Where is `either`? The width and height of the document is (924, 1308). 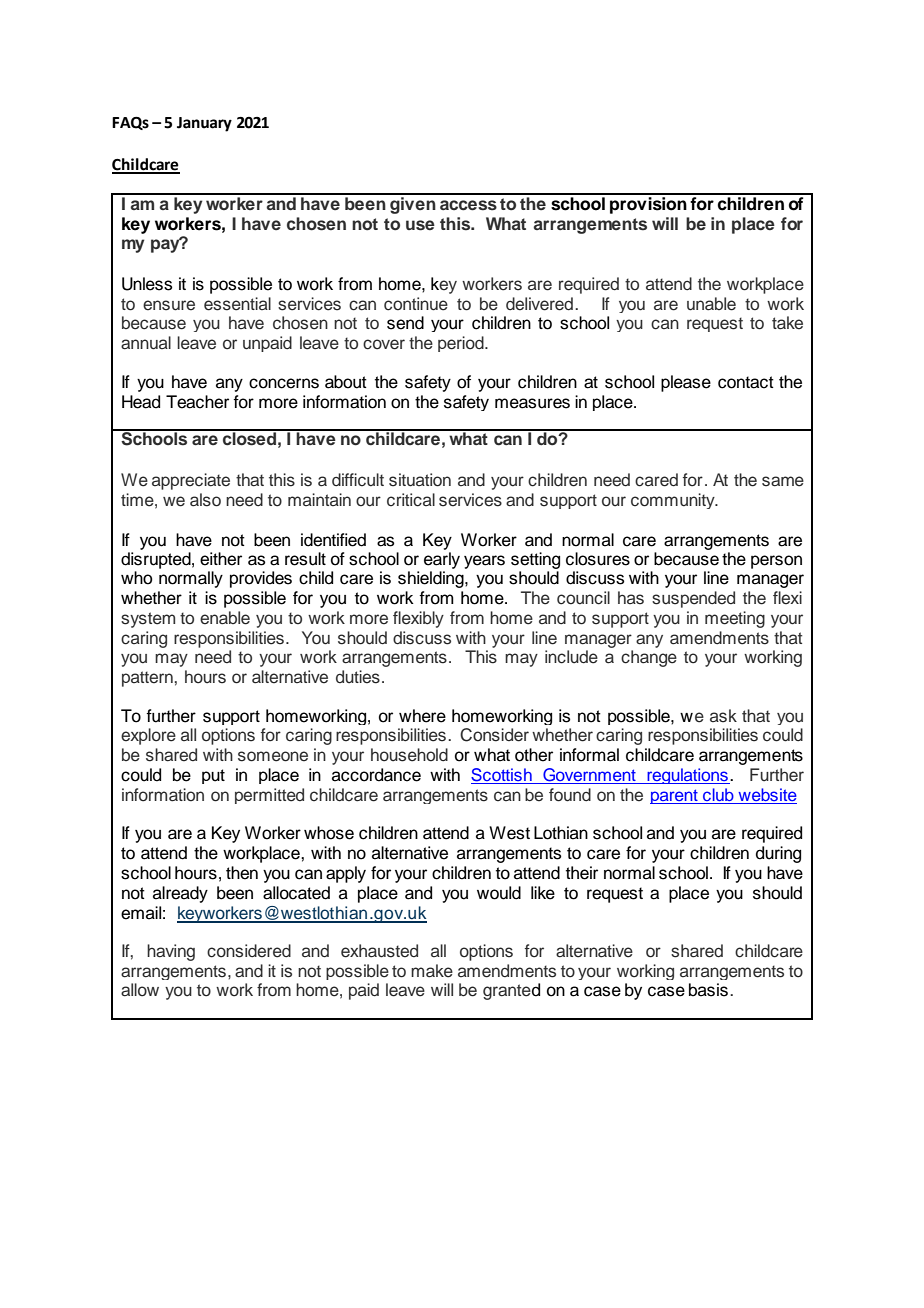
either is located at coordinates (221, 559).
